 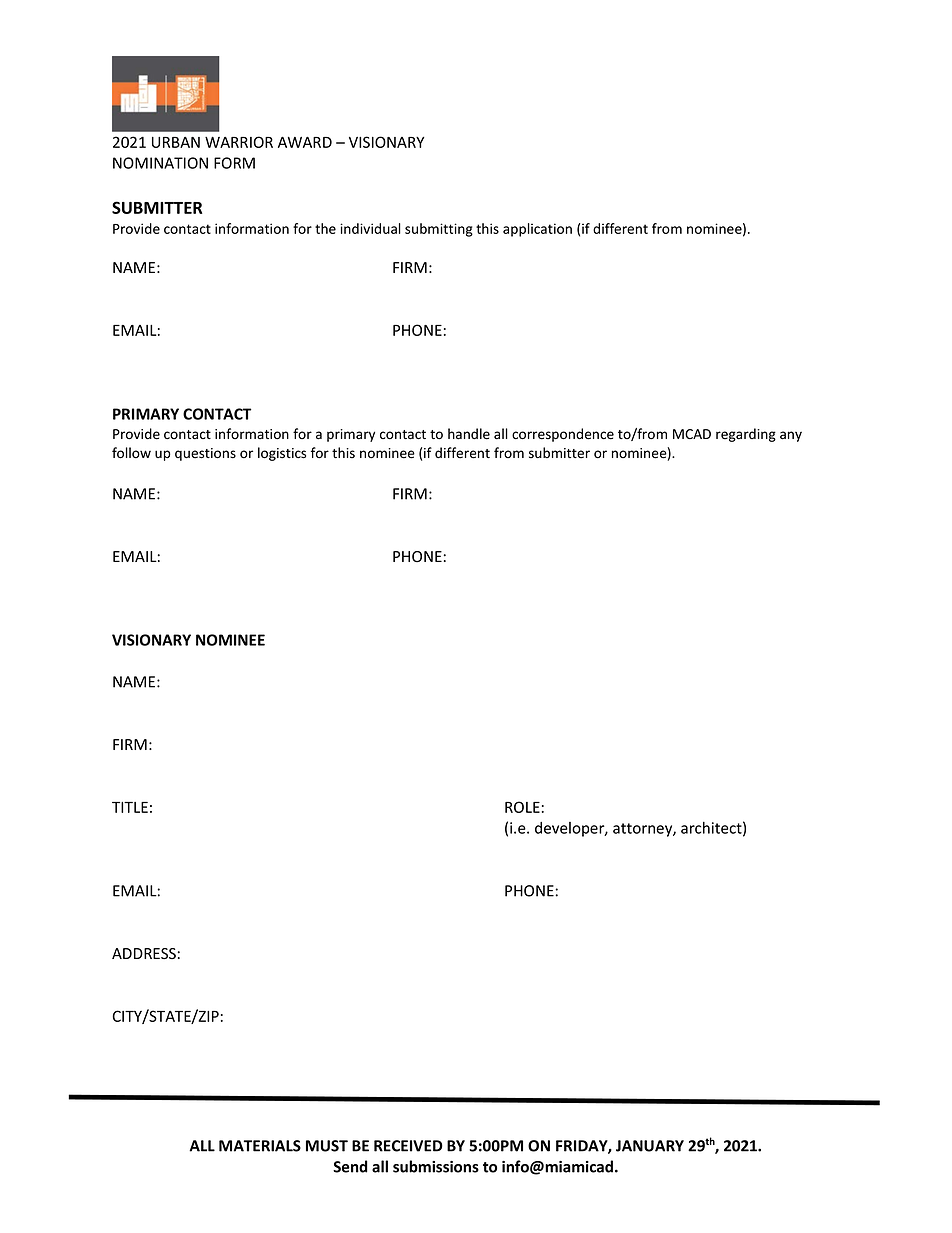 I want to click on MATERIALS, so click(x=260, y=1146).
